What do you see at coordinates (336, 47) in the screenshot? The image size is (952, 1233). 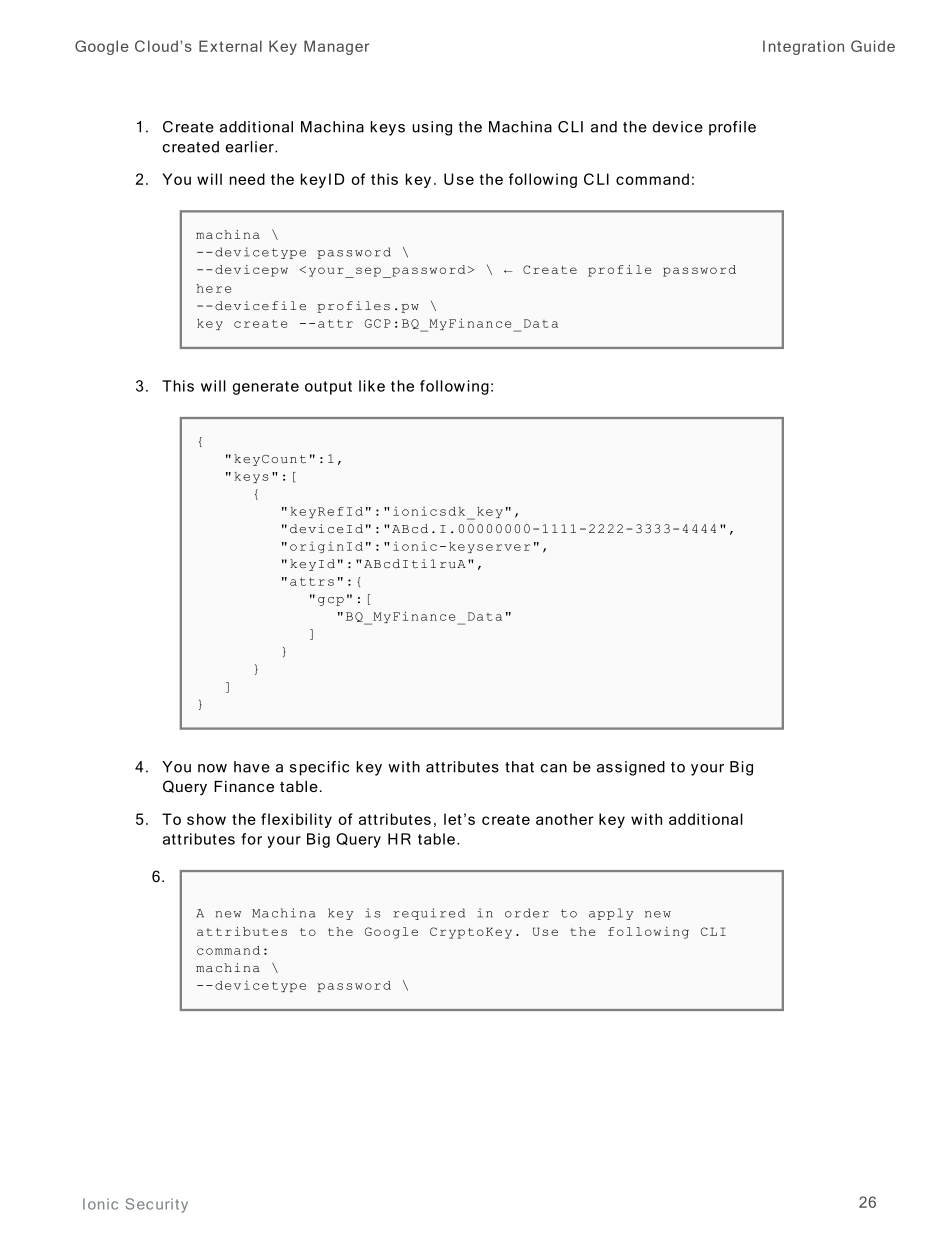 I see `Manager` at bounding box center [336, 47].
